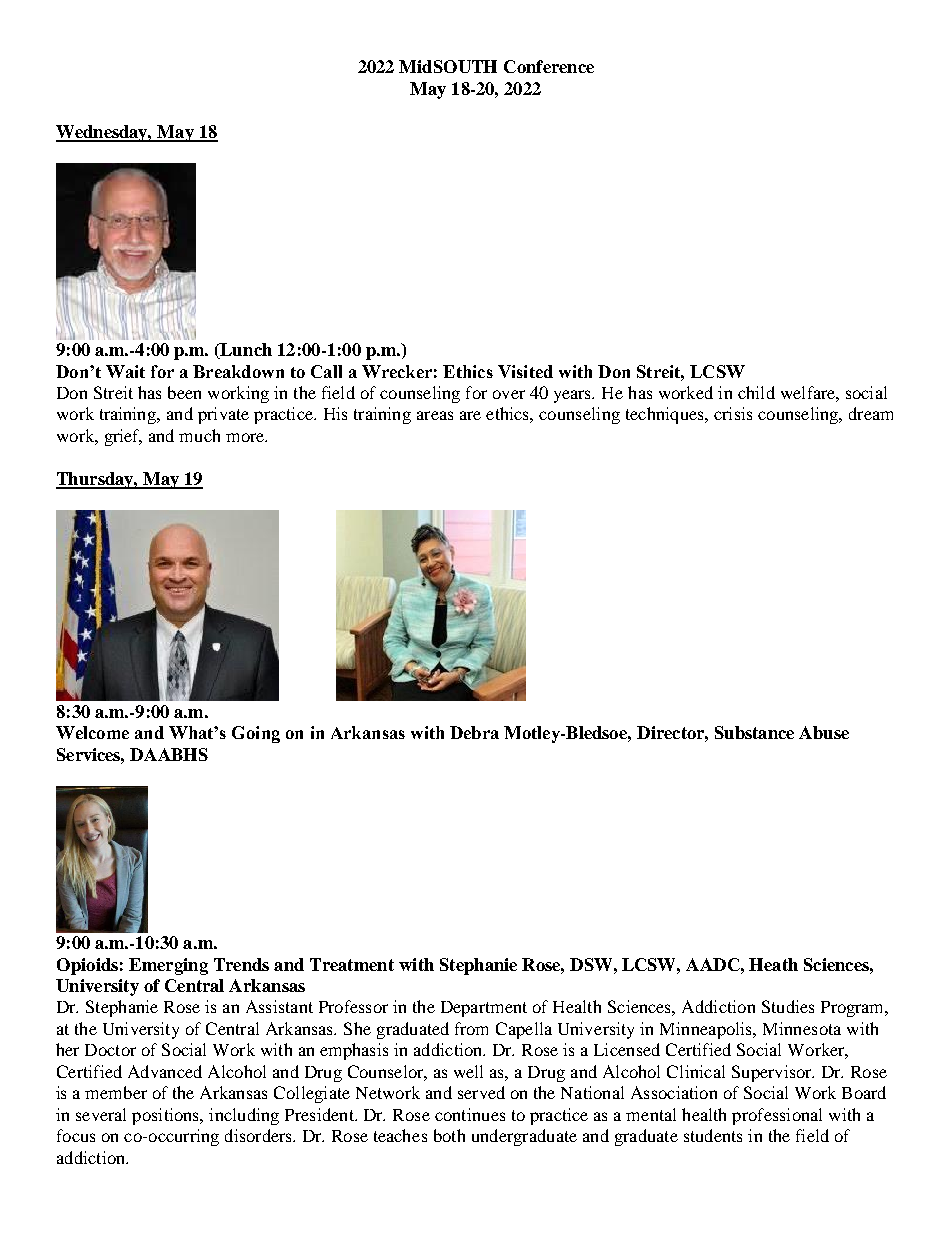 The width and height of the image is (952, 1233). I want to click on Substance, so click(754, 732).
